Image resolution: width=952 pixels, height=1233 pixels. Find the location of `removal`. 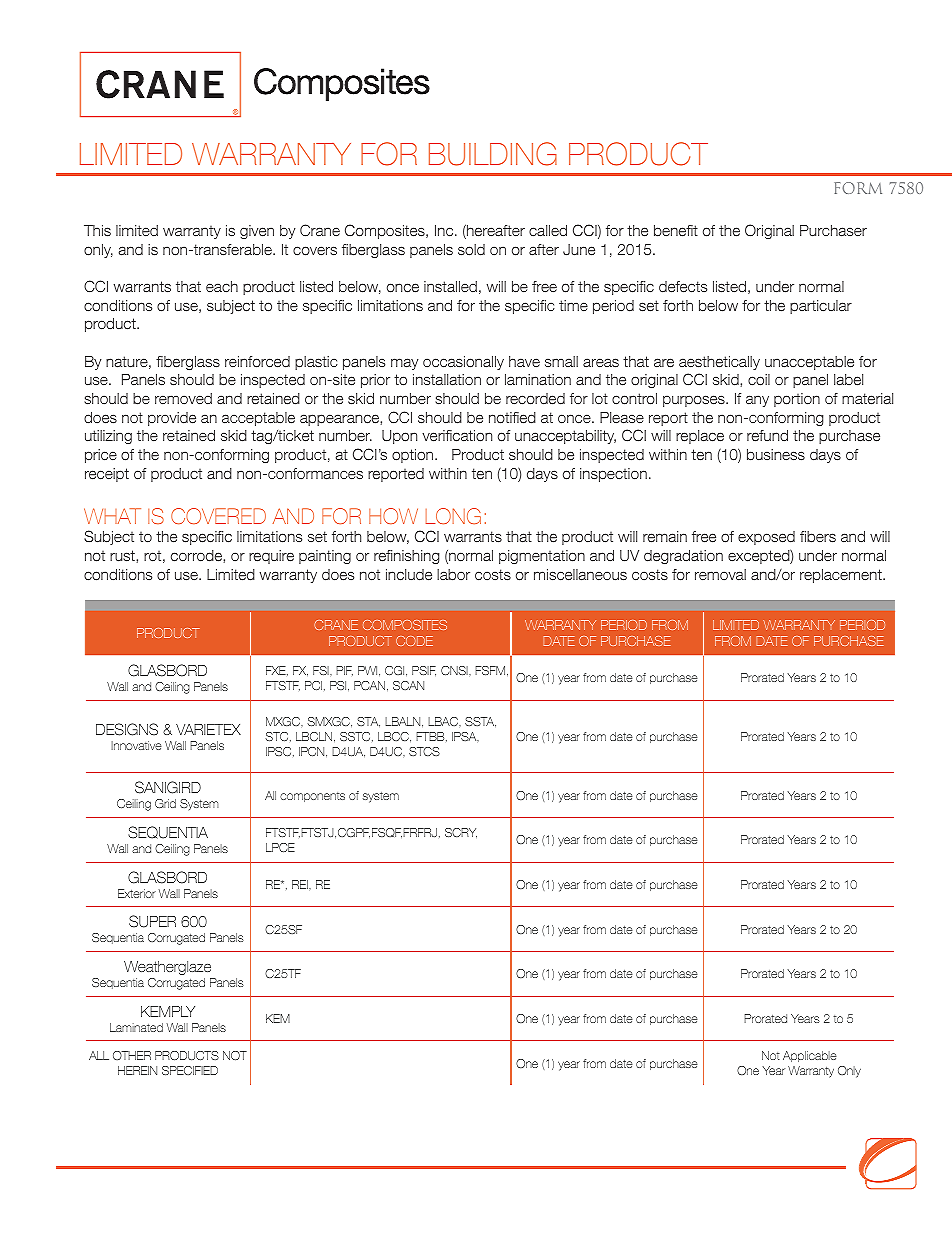

removal is located at coordinates (720, 574).
